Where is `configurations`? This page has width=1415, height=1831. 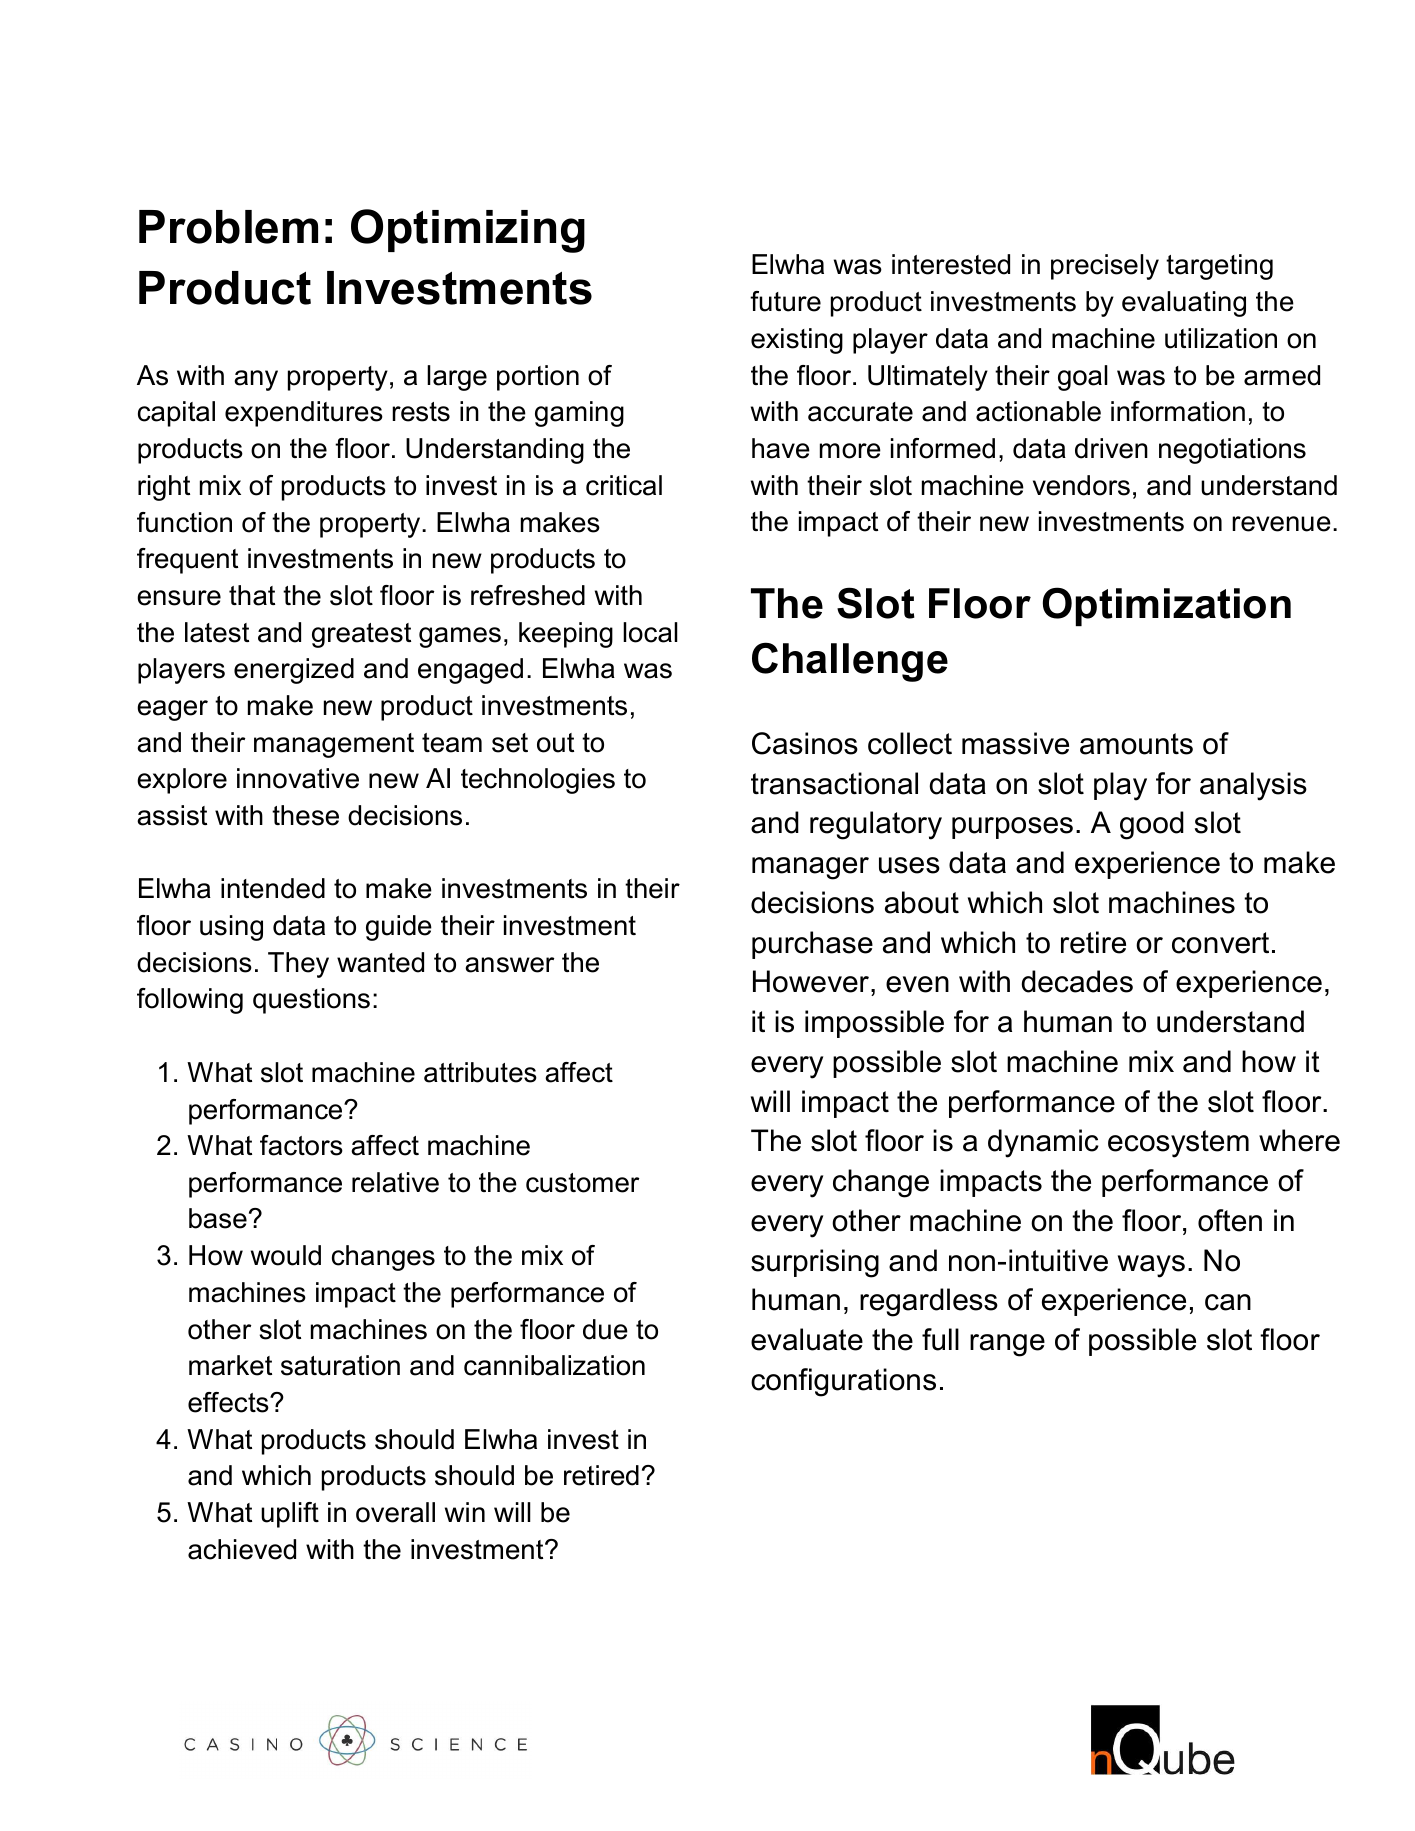
configurations is located at coordinates (843, 1382).
